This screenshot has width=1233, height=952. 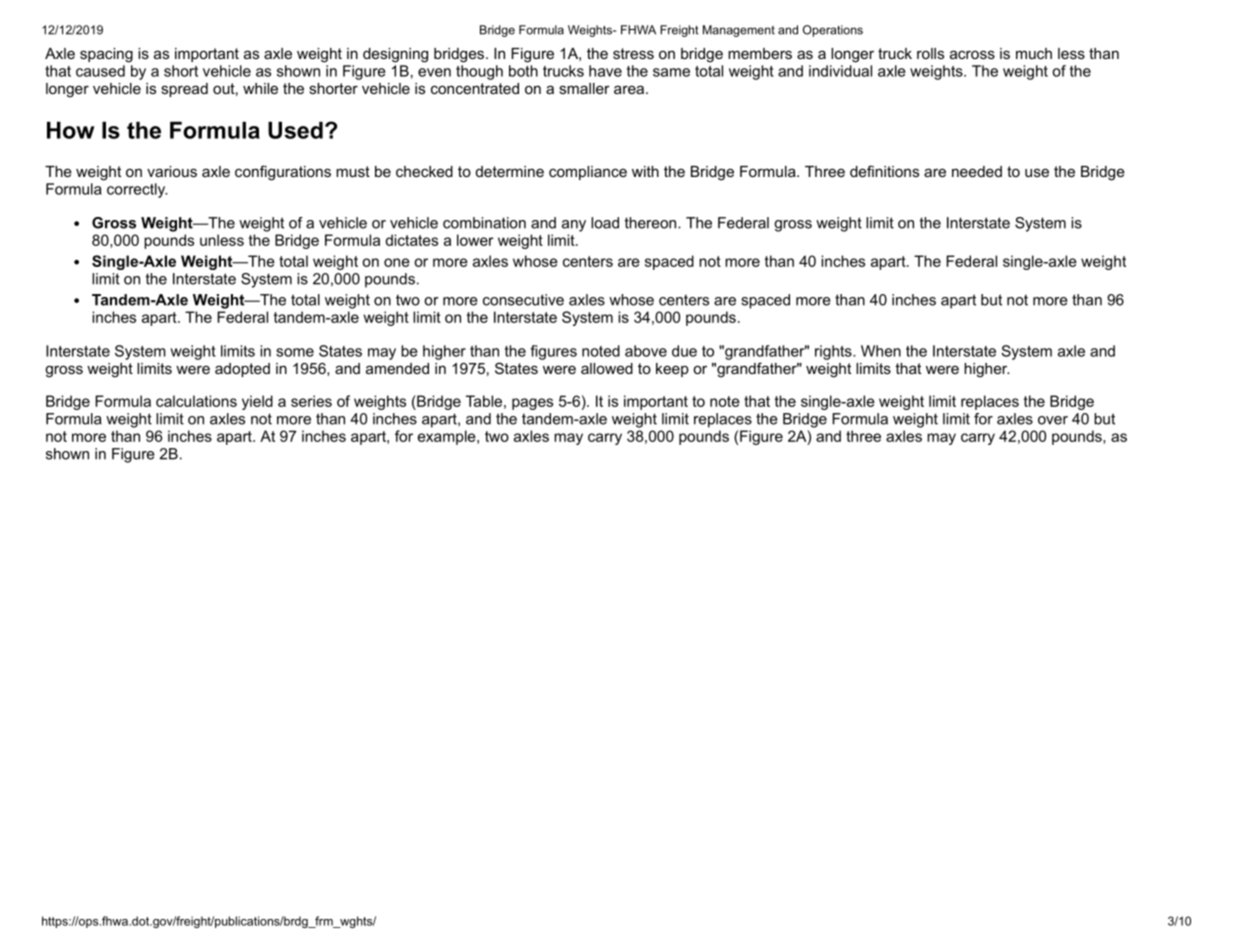 What do you see at coordinates (196, 401) in the screenshot?
I see `calculations` at bounding box center [196, 401].
